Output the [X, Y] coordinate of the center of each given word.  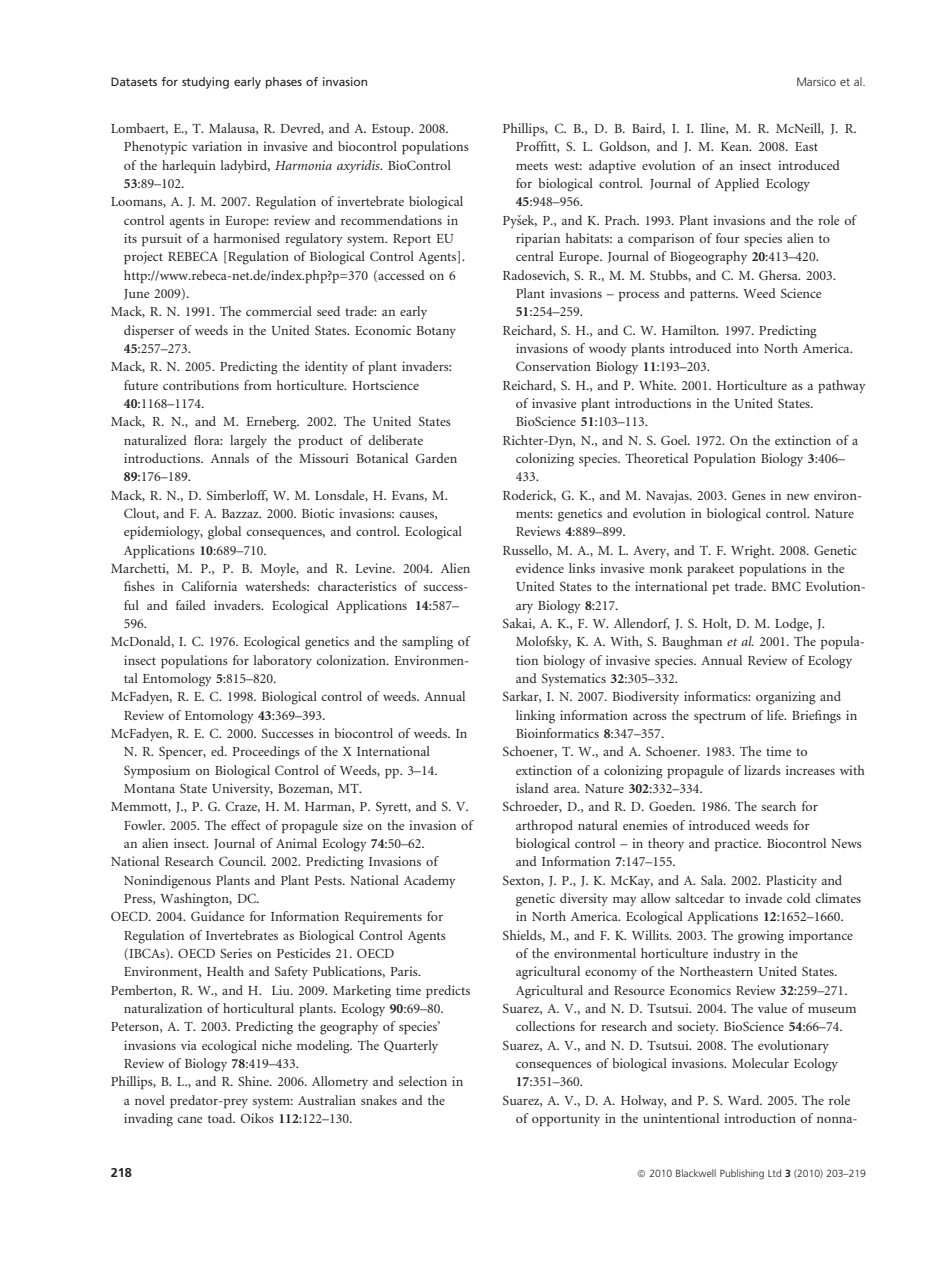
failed [191, 605]
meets [532, 166]
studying [205, 83]
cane [190, 1120]
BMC [786, 586]
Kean [736, 146]
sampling [427, 643]
